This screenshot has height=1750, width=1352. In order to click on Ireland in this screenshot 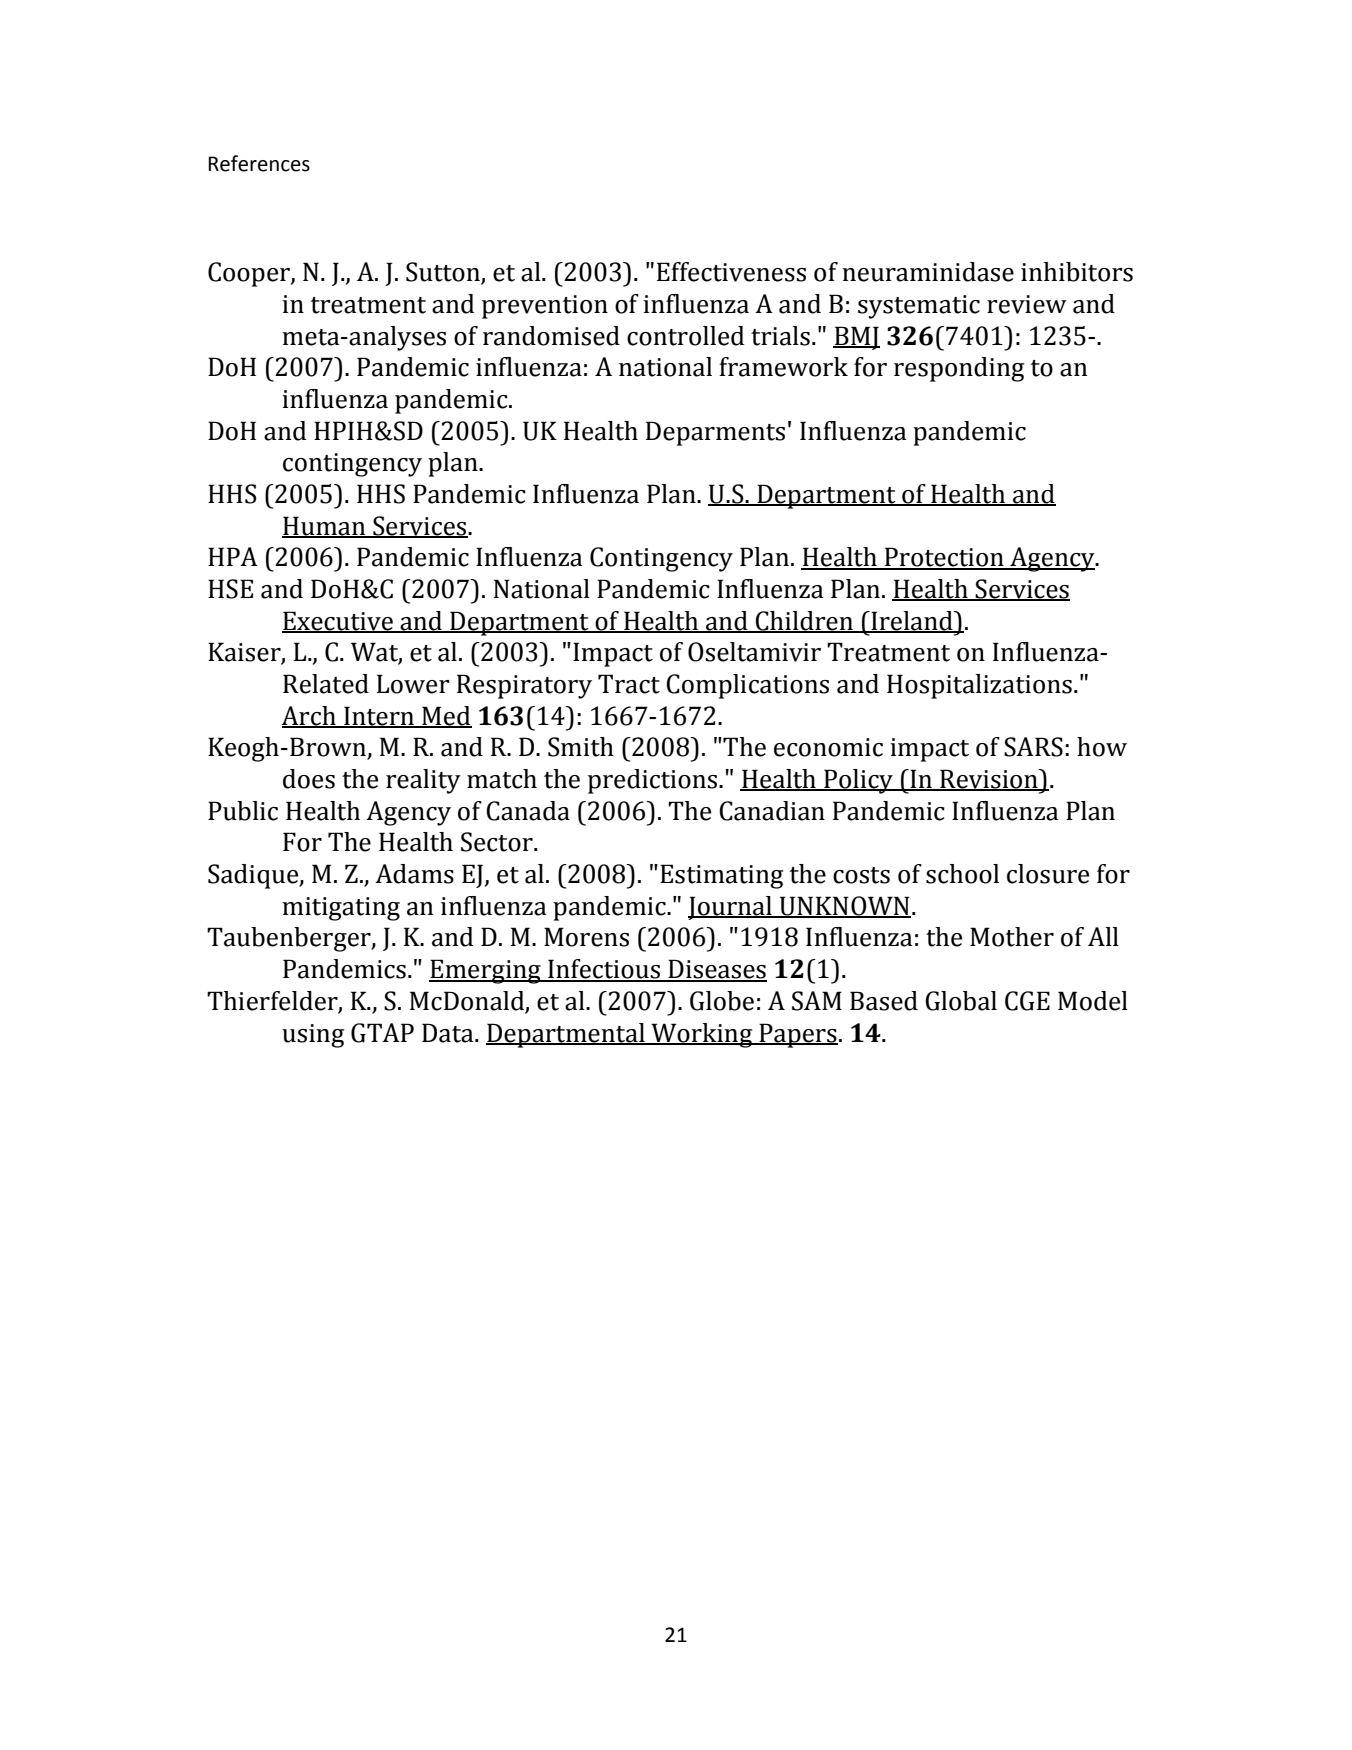, I will do `click(912, 621)`.
